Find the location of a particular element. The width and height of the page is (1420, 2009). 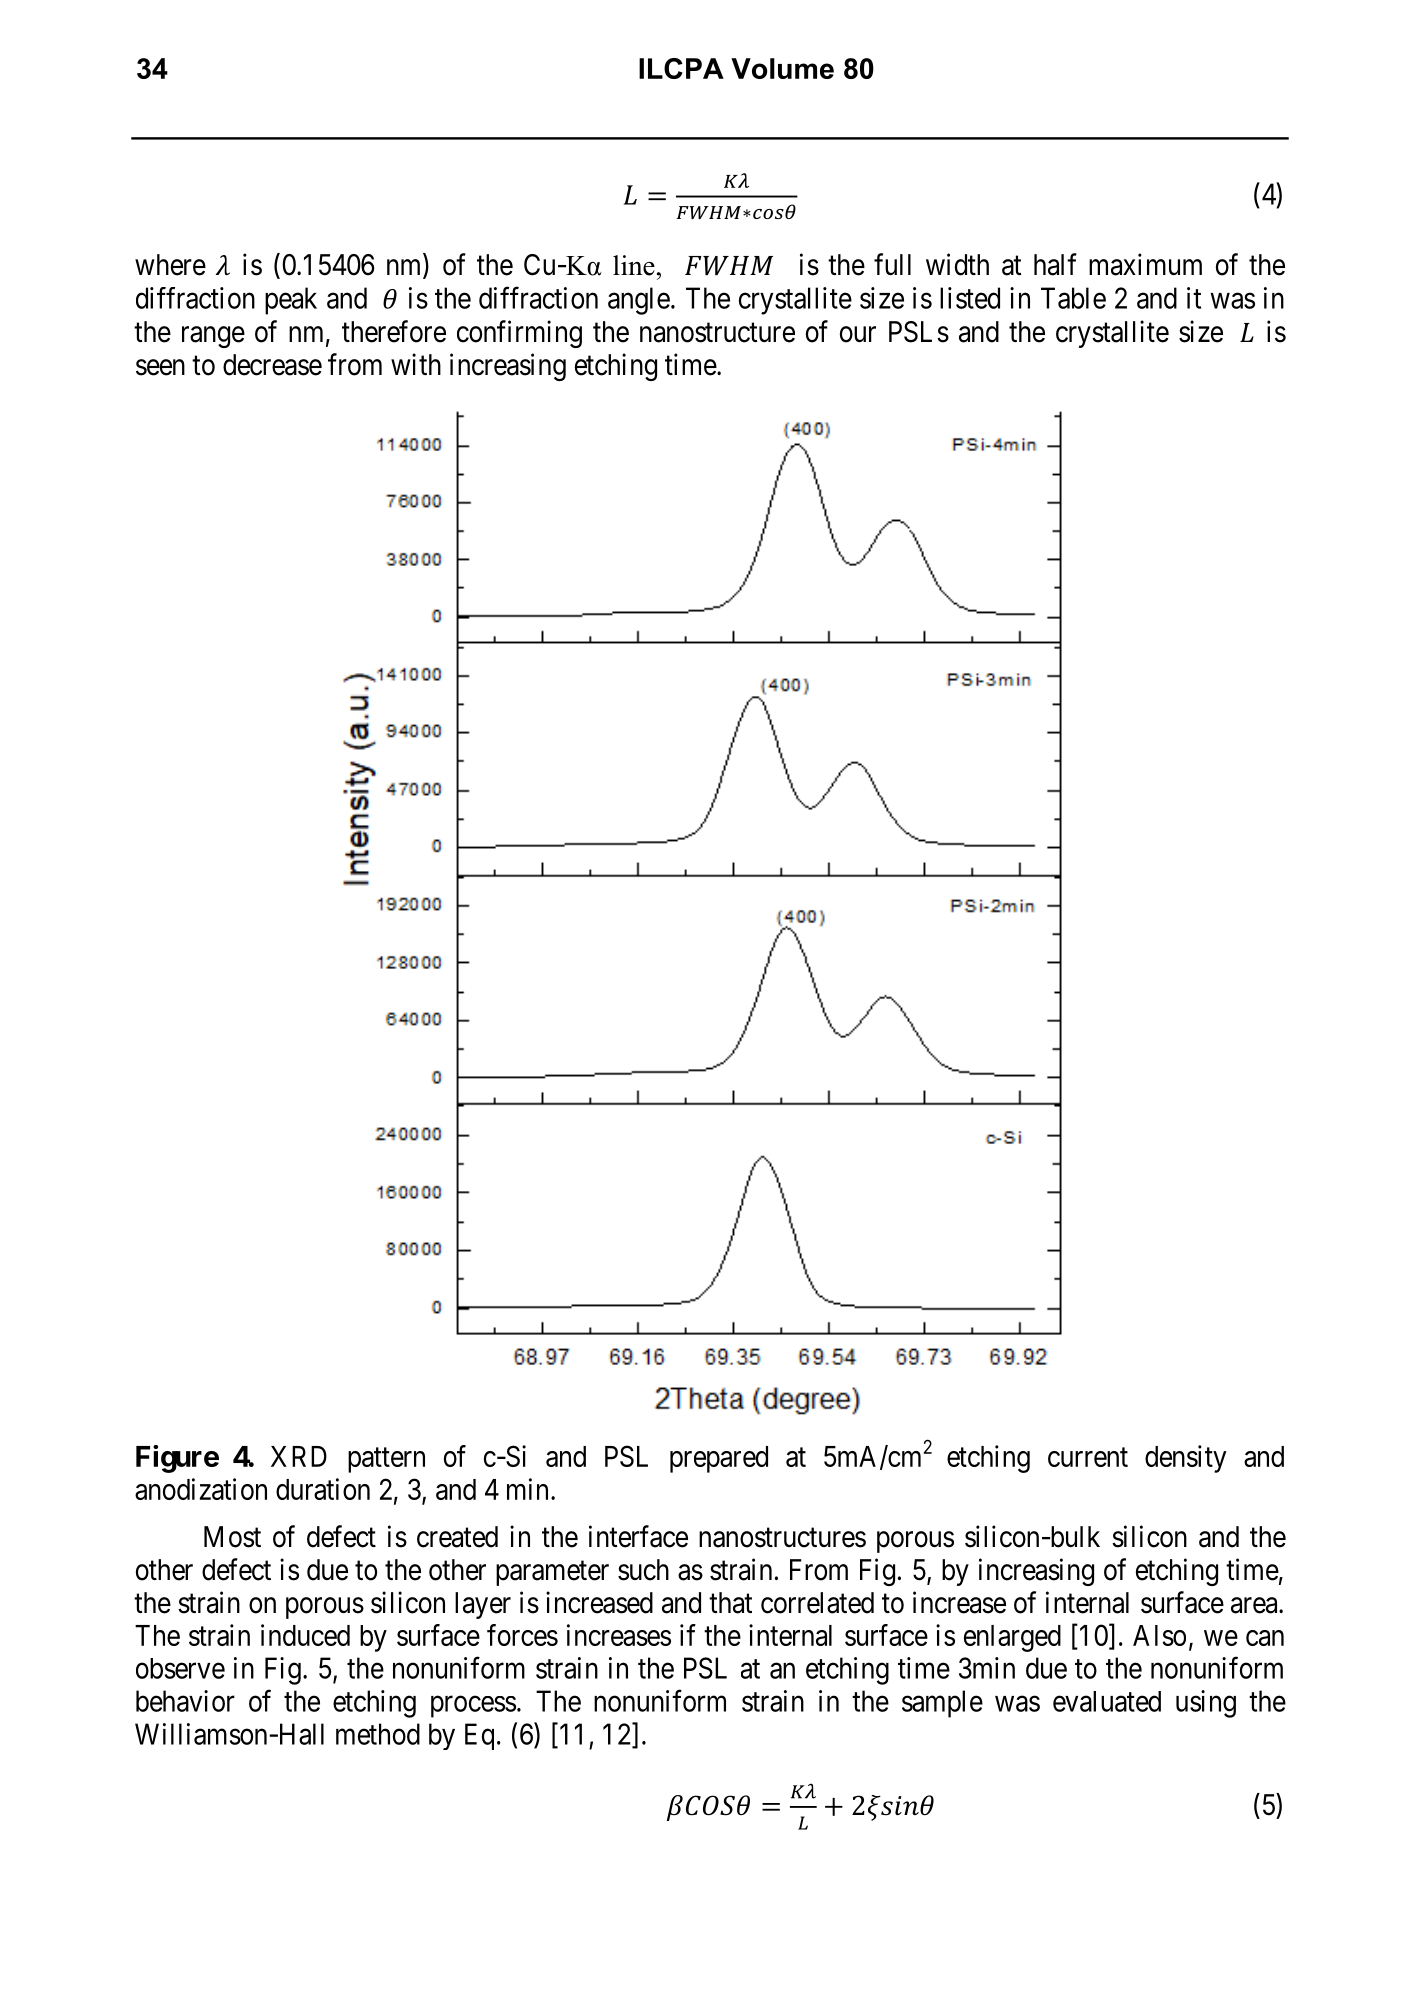

evaluated is located at coordinates (1107, 1701).
